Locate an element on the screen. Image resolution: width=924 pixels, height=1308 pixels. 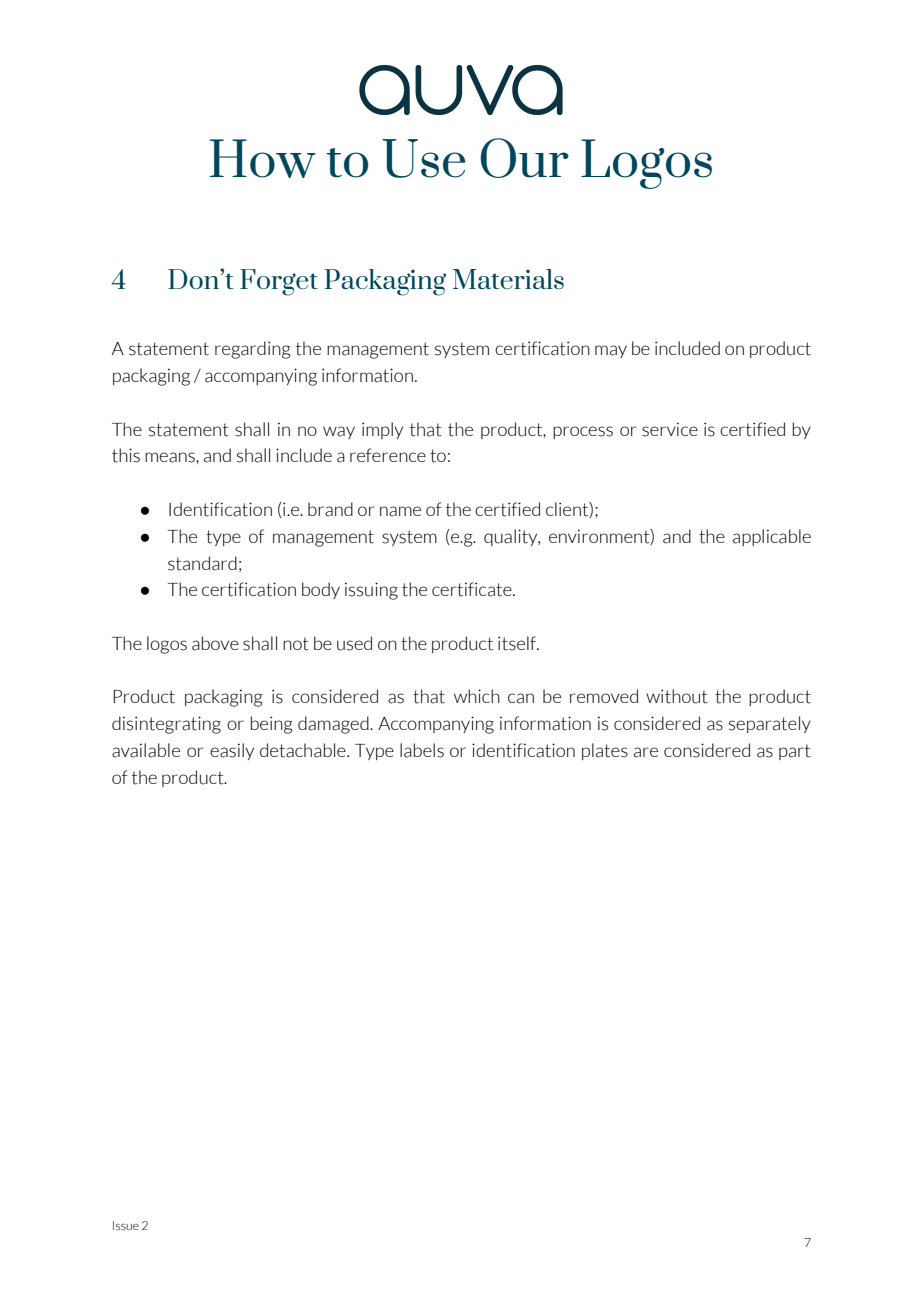
name is located at coordinates (400, 511).
